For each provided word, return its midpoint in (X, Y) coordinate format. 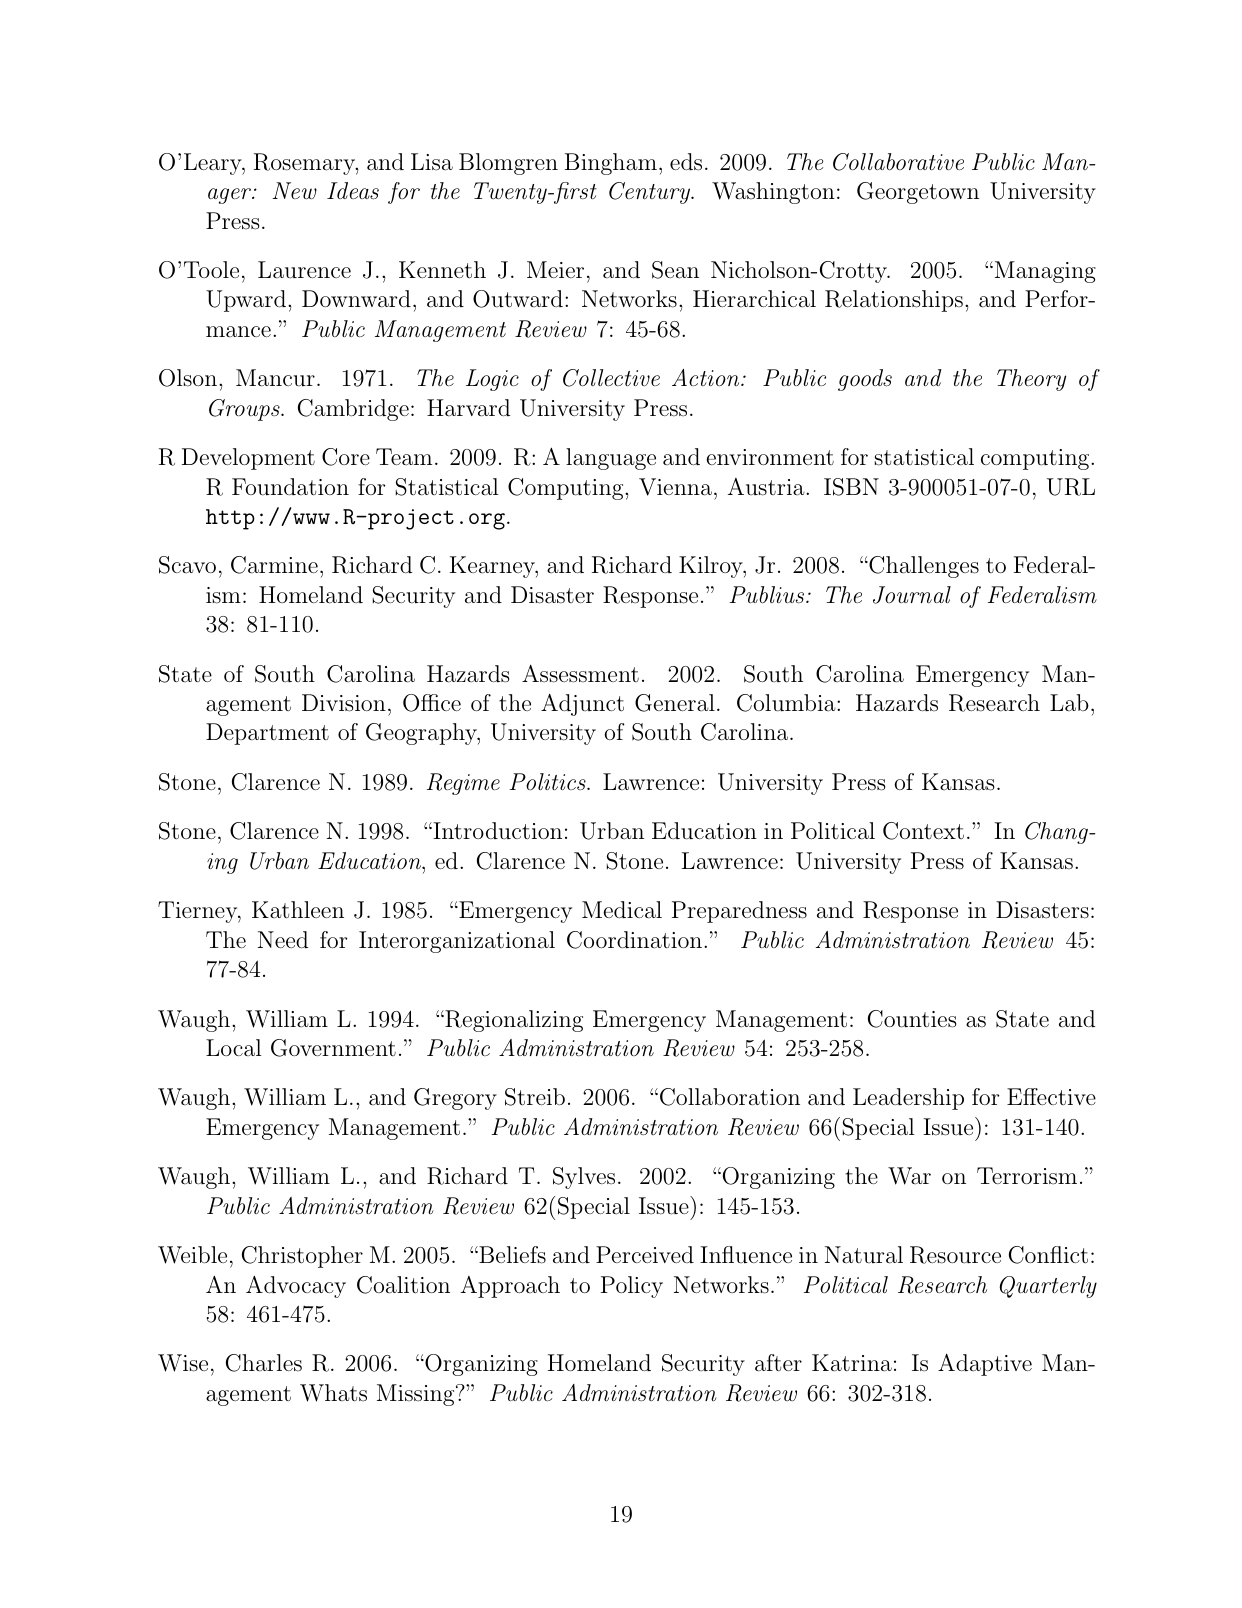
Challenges (923, 567)
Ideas (353, 191)
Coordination (636, 940)
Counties (912, 1019)
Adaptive (985, 1364)
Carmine (274, 565)
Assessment (580, 673)
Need (283, 939)
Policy (632, 1287)
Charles (264, 1363)
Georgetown (918, 193)
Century (651, 193)
